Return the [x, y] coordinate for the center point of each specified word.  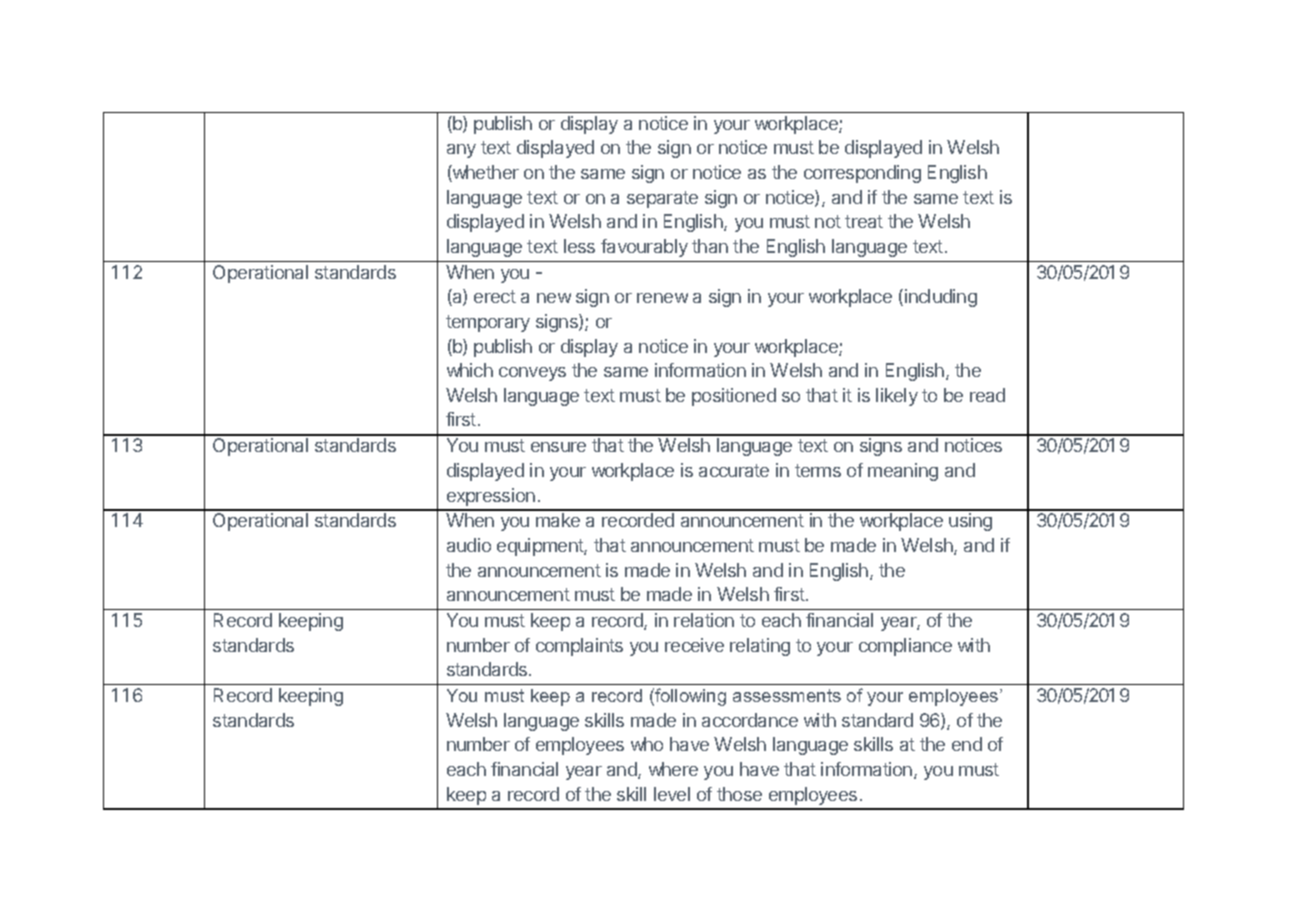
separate [662, 199]
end [967, 744]
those [739, 794]
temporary [488, 323]
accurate [734, 470]
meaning [903, 472]
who [647, 744]
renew [662, 298]
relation [704, 620]
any [461, 151]
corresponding [862, 174]
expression [491, 497]
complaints [579, 647]
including [941, 298]
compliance [905, 647]
